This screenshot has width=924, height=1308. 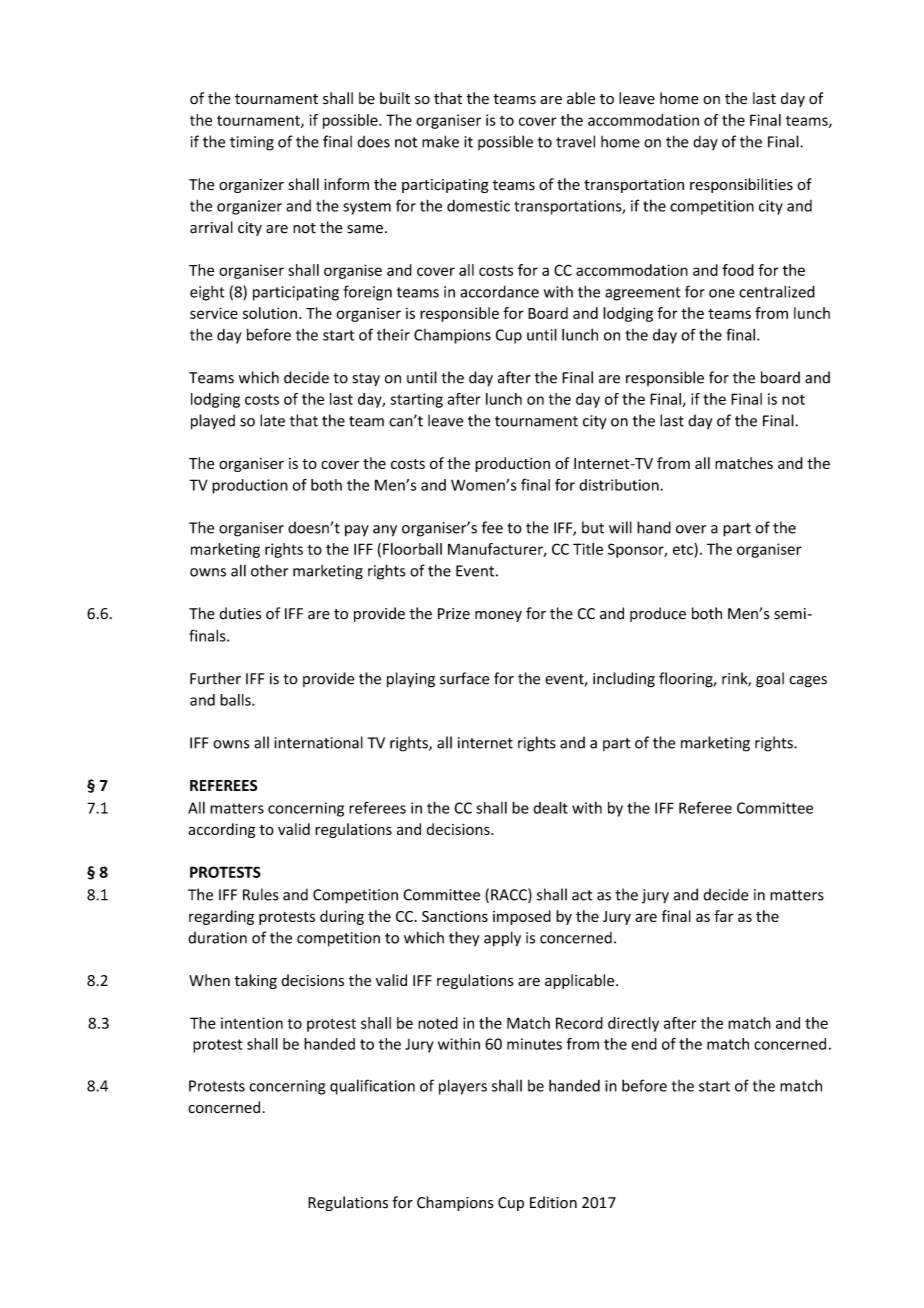 I want to click on other, so click(x=269, y=571).
